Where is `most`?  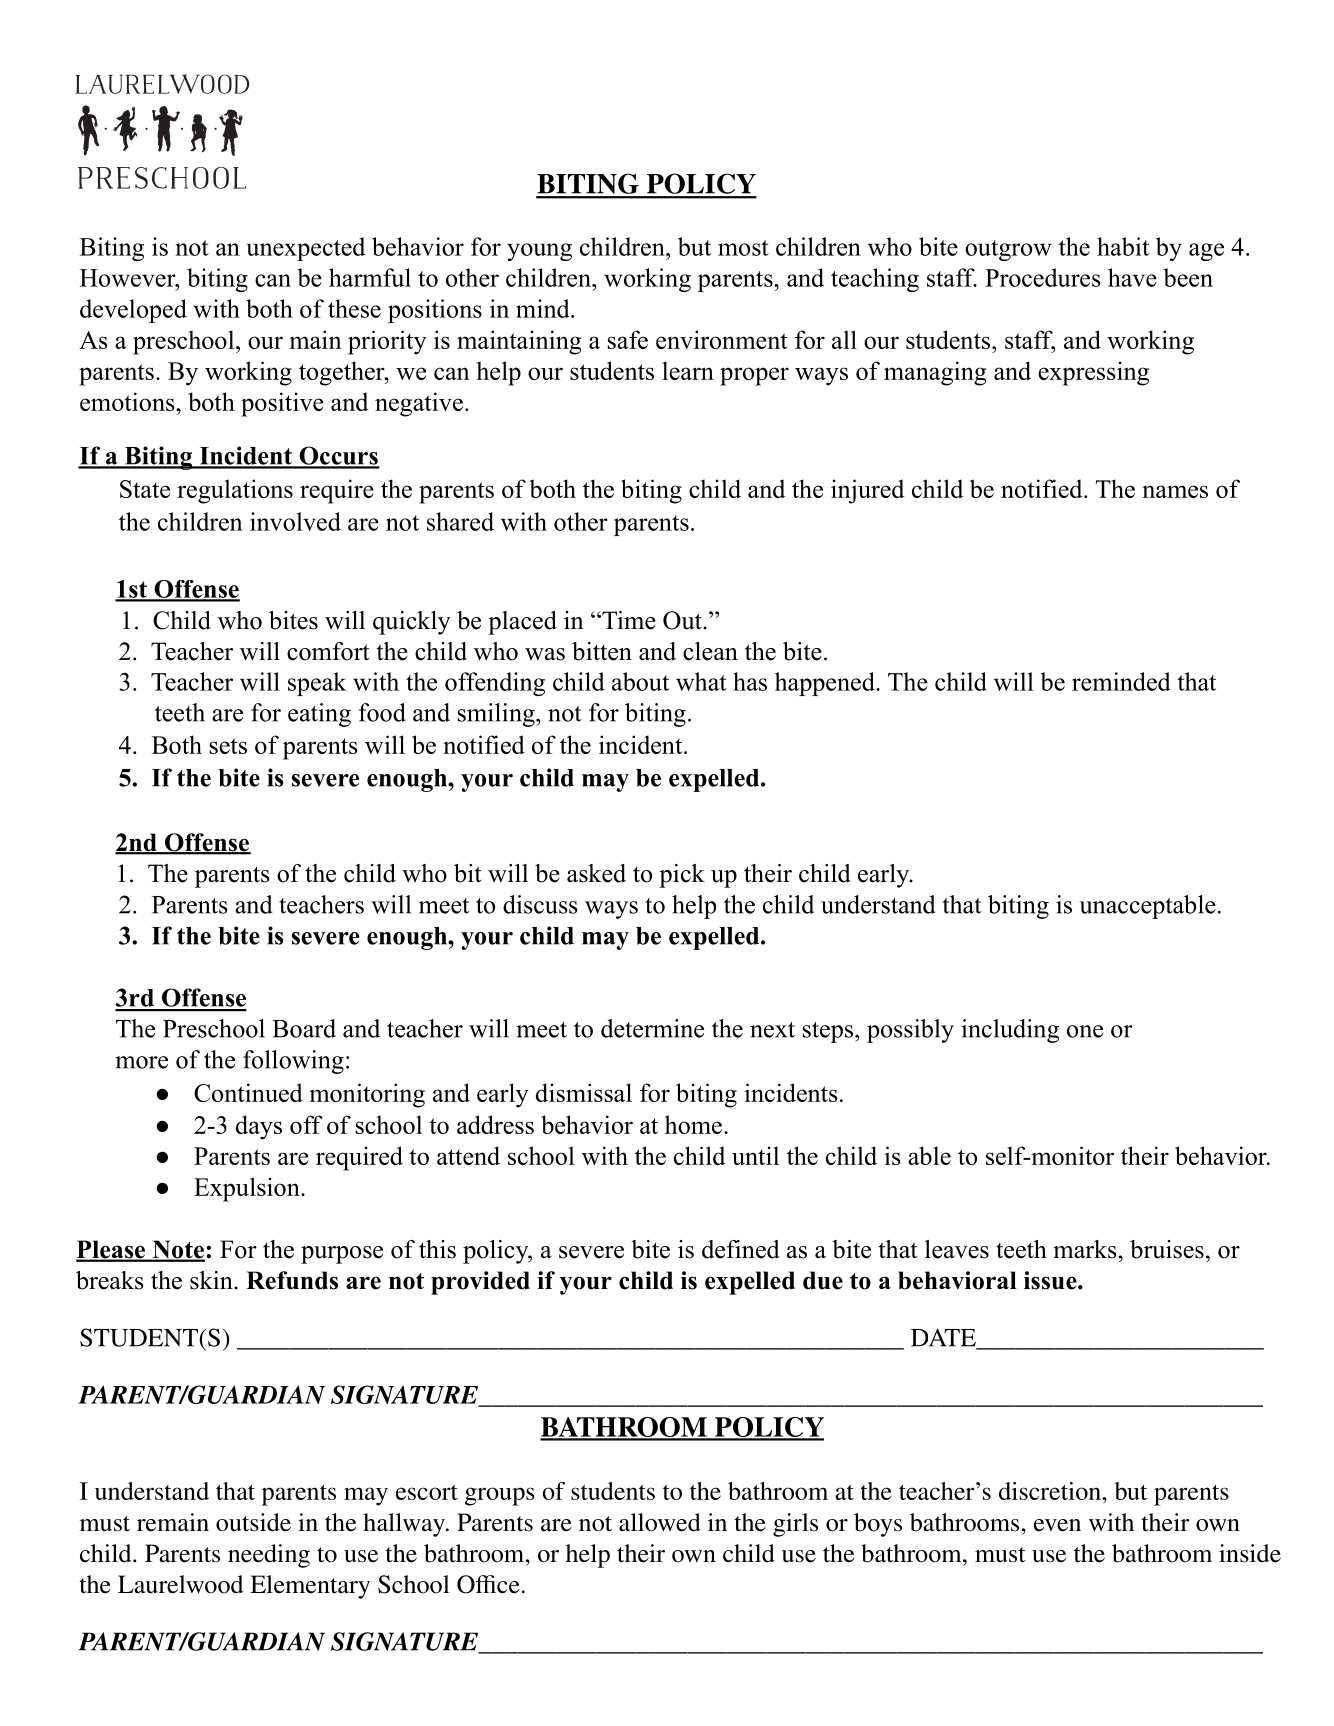
most is located at coordinates (743, 248).
